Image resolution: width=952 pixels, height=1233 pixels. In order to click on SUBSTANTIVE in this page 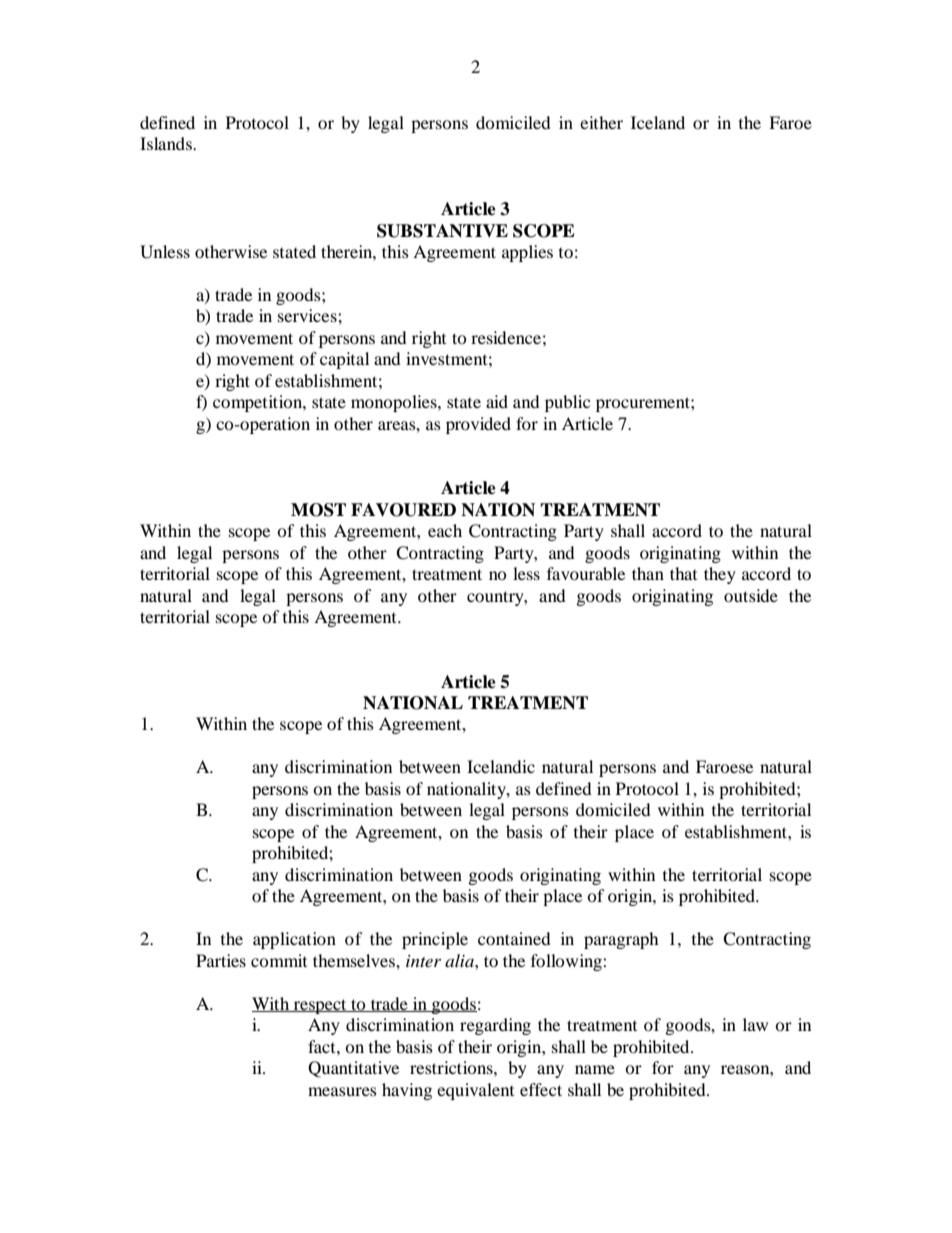, I will do `click(442, 231)`.
